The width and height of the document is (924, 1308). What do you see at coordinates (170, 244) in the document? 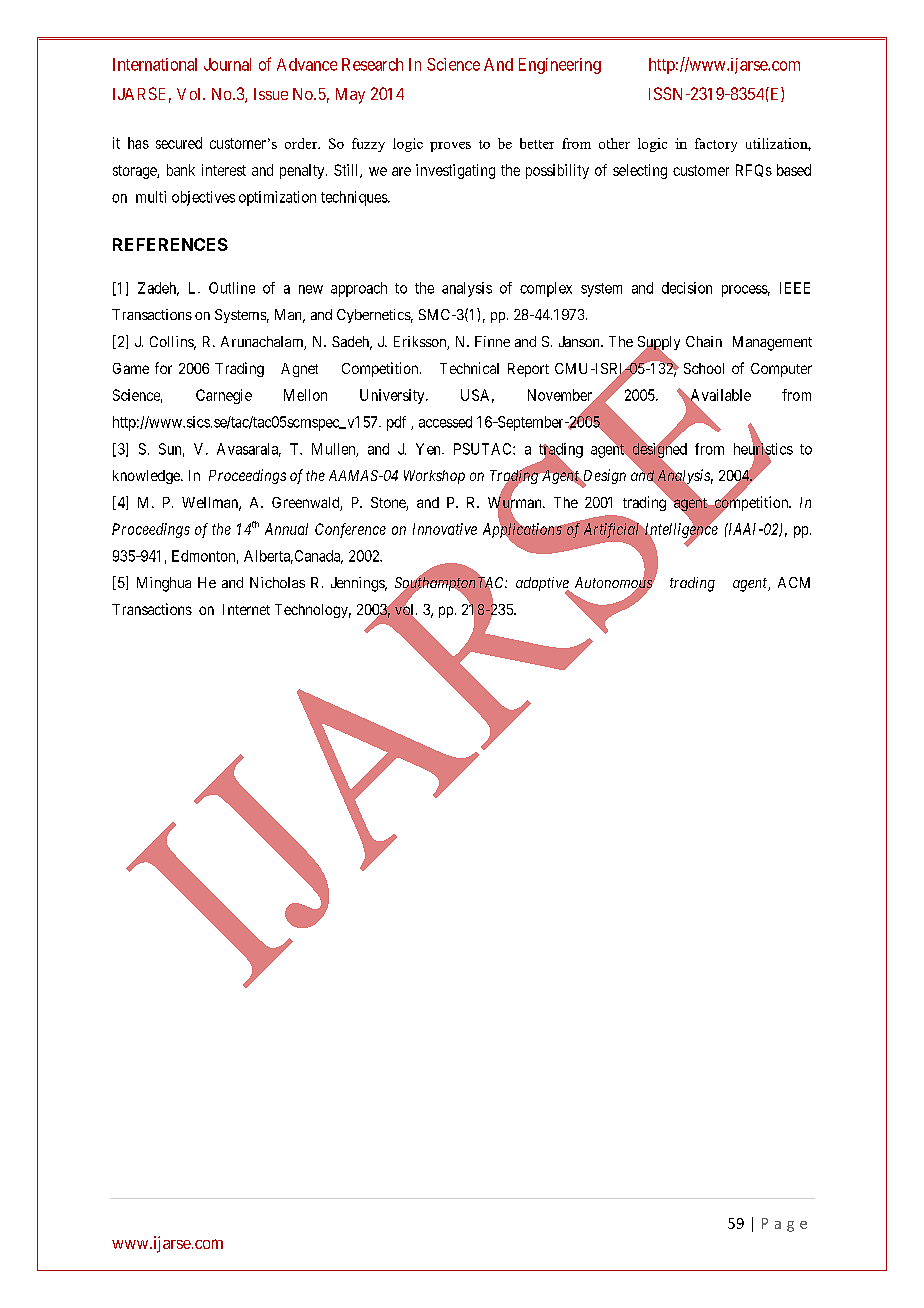
I see `REFERENCES` at bounding box center [170, 244].
